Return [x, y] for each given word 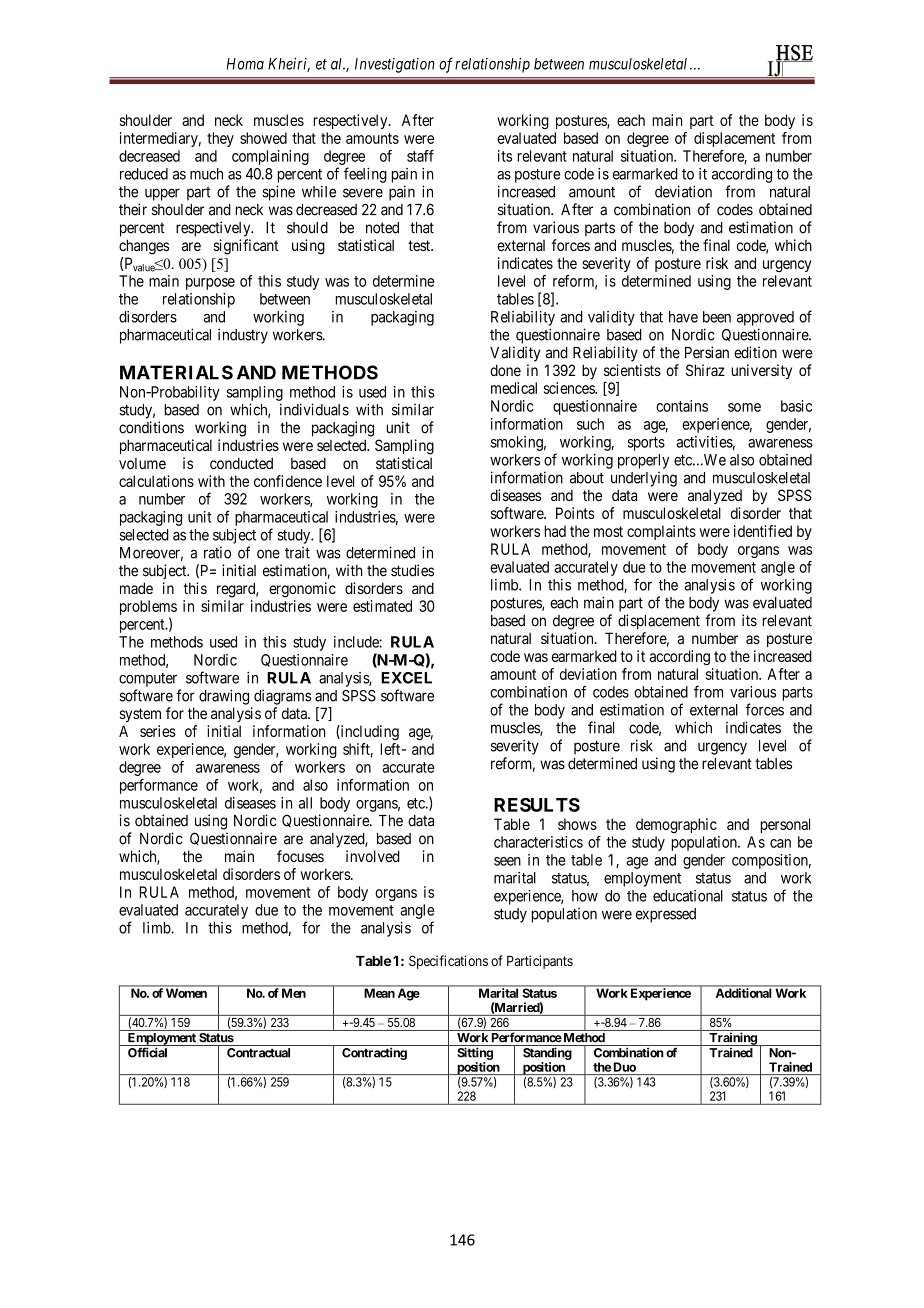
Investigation [395, 65]
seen [507, 861]
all [305, 803]
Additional [743, 993]
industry [243, 336]
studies [412, 570]
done [505, 370]
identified [763, 531]
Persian [707, 352]
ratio [217, 552]
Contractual [258, 1053]
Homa [245, 64]
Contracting [374, 1053]
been [717, 317]
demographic [676, 825]
